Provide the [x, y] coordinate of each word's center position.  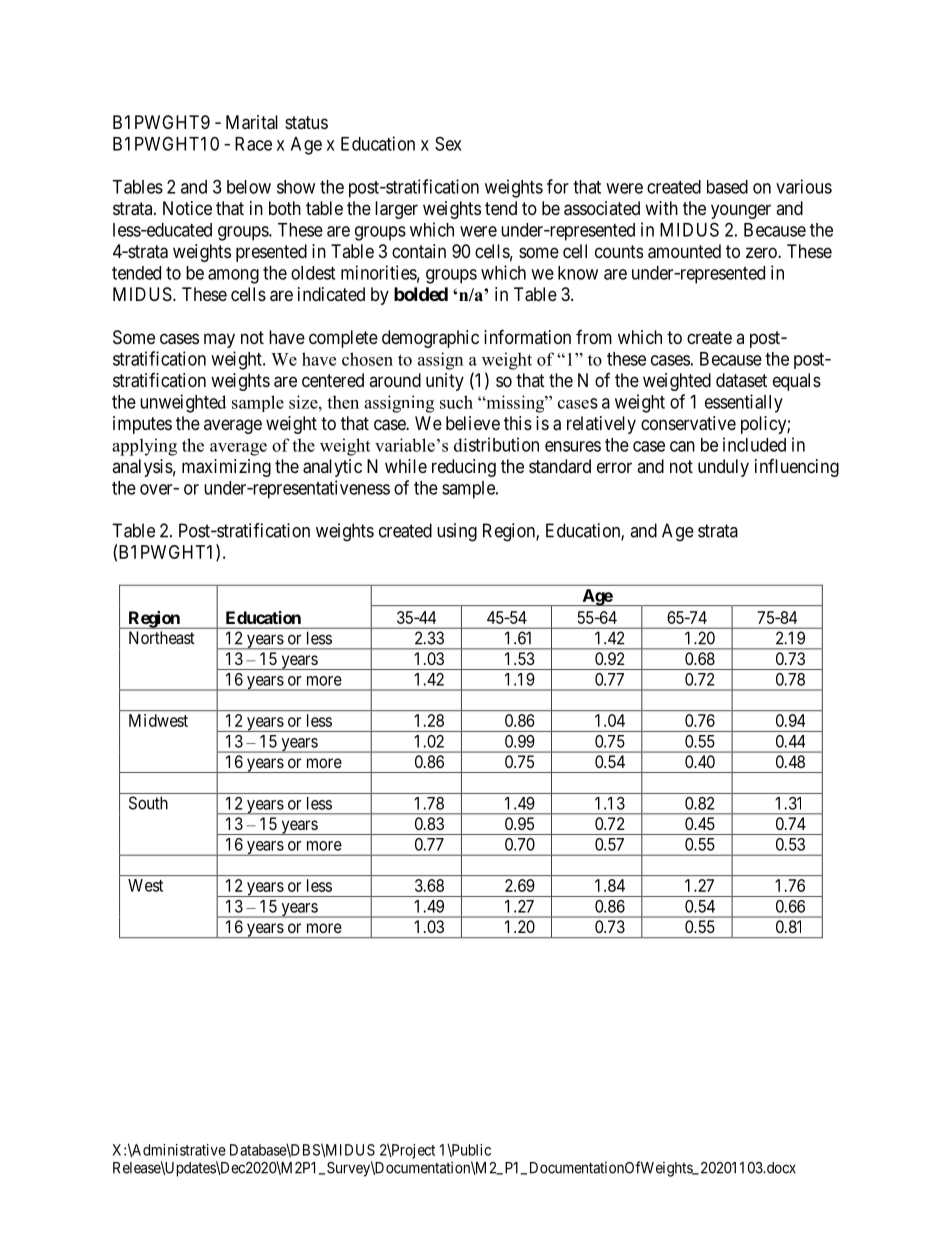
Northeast [162, 637]
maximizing [226, 468]
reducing [464, 468]
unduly [723, 468]
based [727, 187]
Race [253, 144]
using [457, 532]
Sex [448, 143]
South [148, 803]
